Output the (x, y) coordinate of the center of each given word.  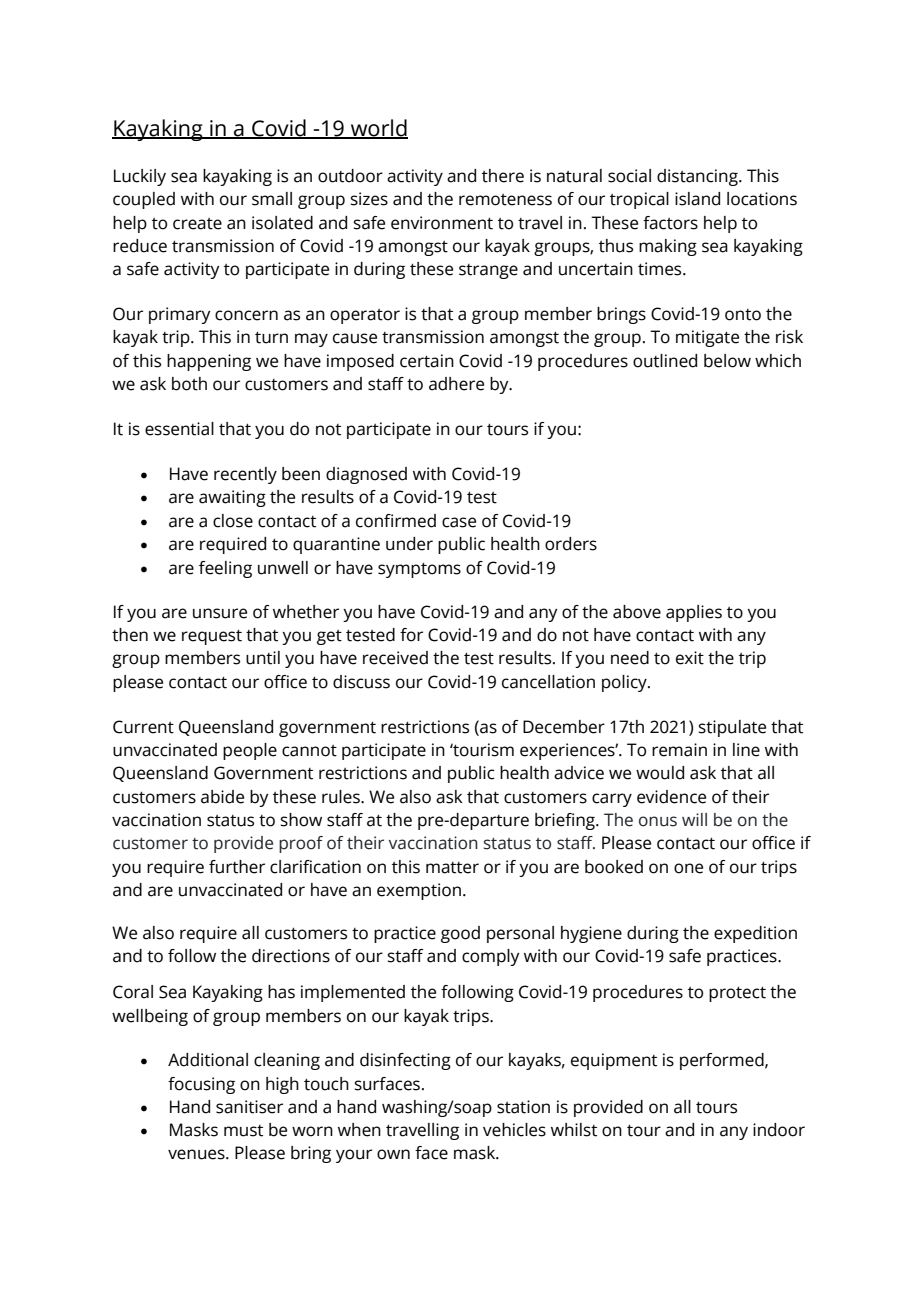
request (212, 637)
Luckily (140, 177)
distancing (698, 177)
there (503, 176)
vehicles (514, 1130)
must (243, 1131)
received (395, 658)
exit (690, 658)
